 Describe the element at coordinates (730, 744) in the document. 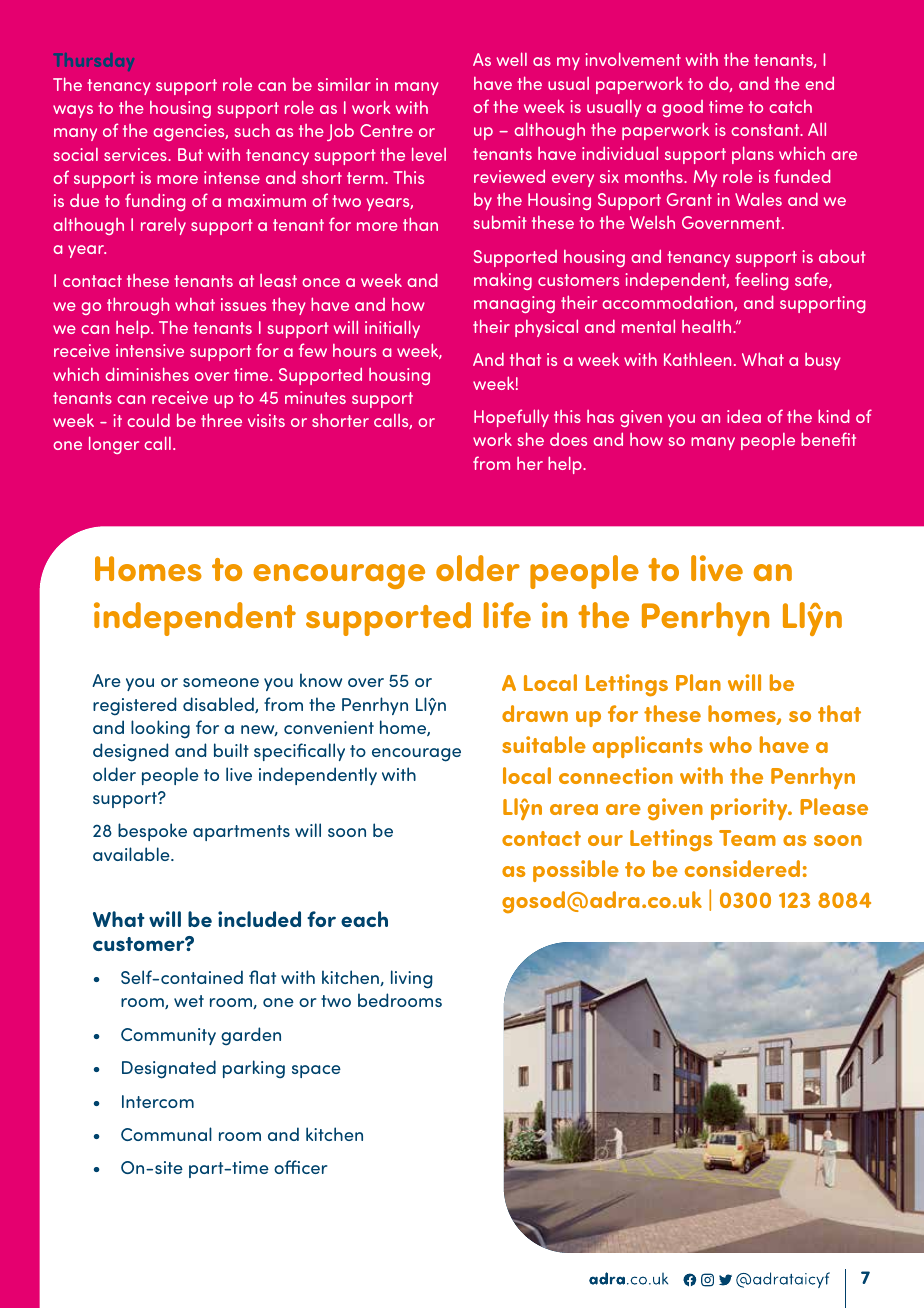

I see `who` at that location.
